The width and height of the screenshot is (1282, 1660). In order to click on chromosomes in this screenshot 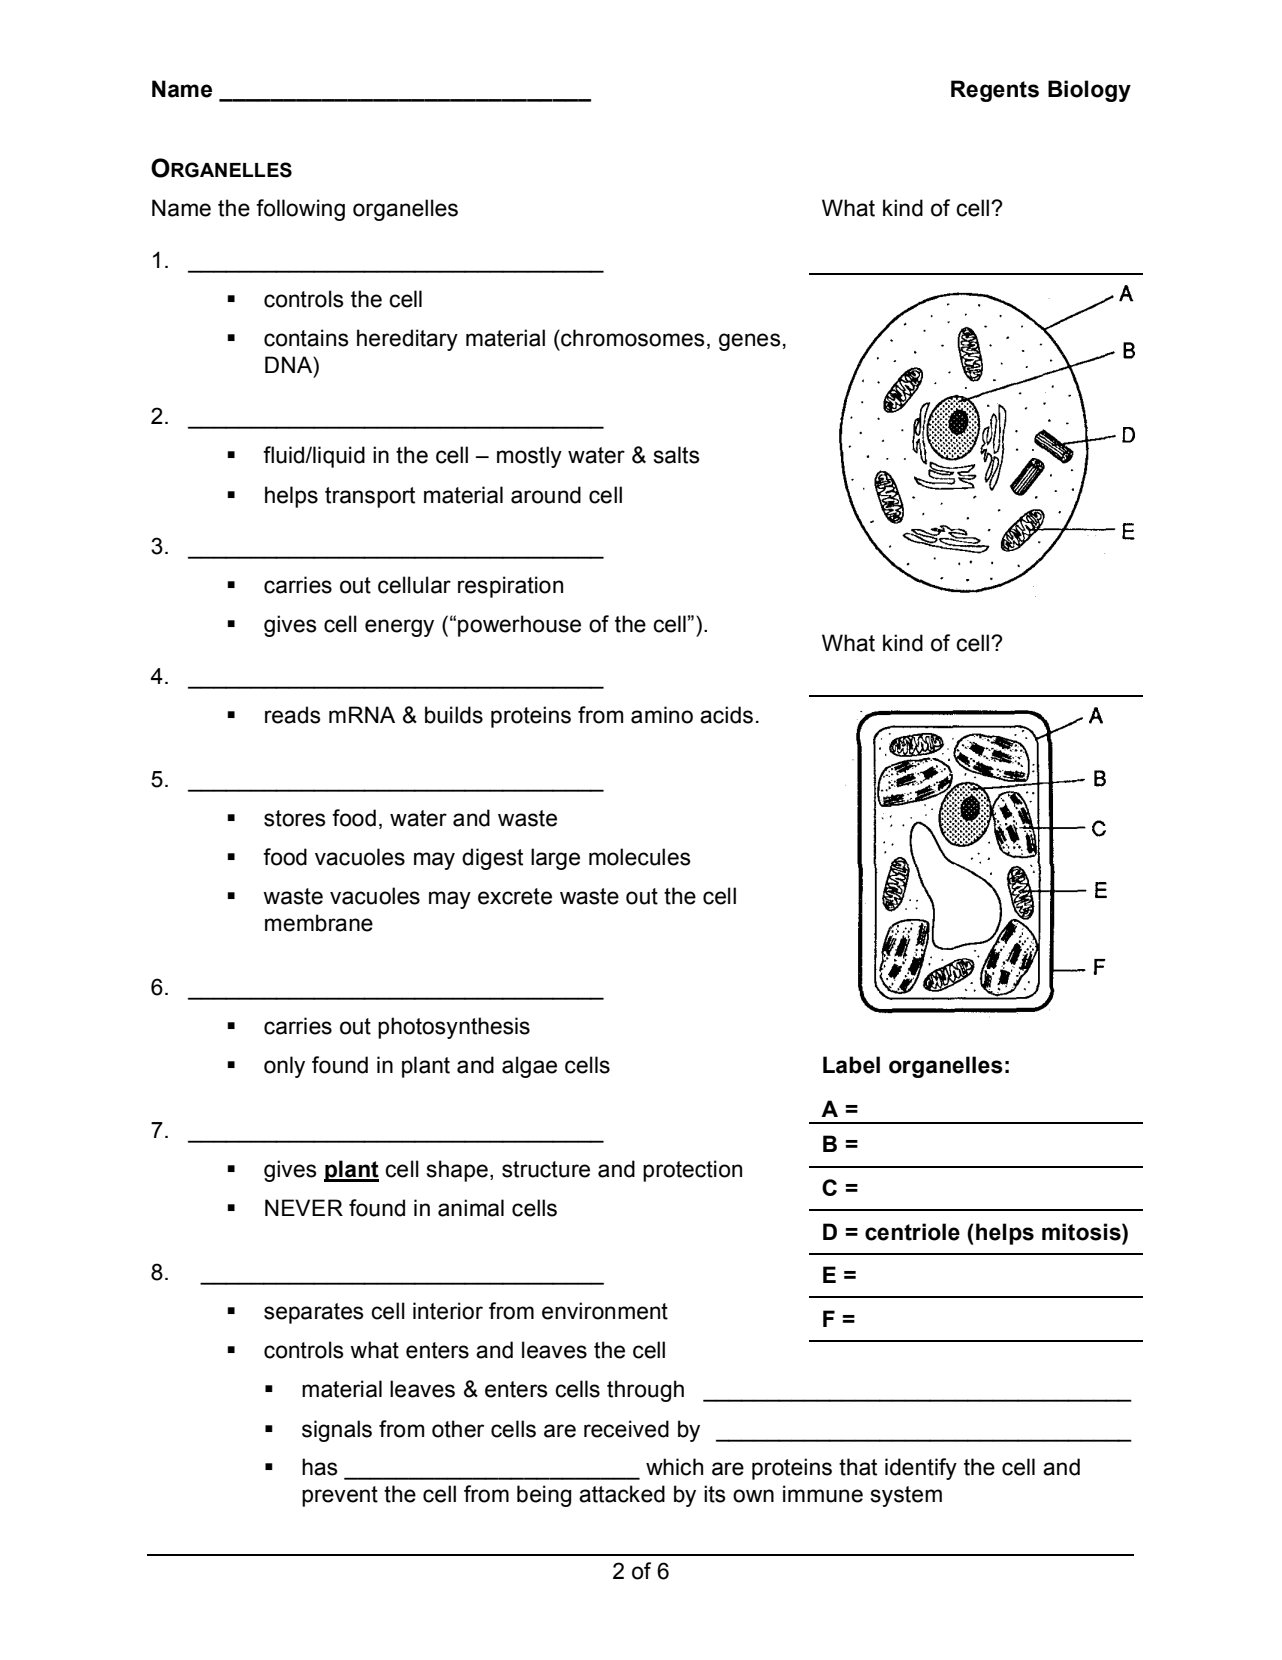, I will do `click(632, 338)`.
